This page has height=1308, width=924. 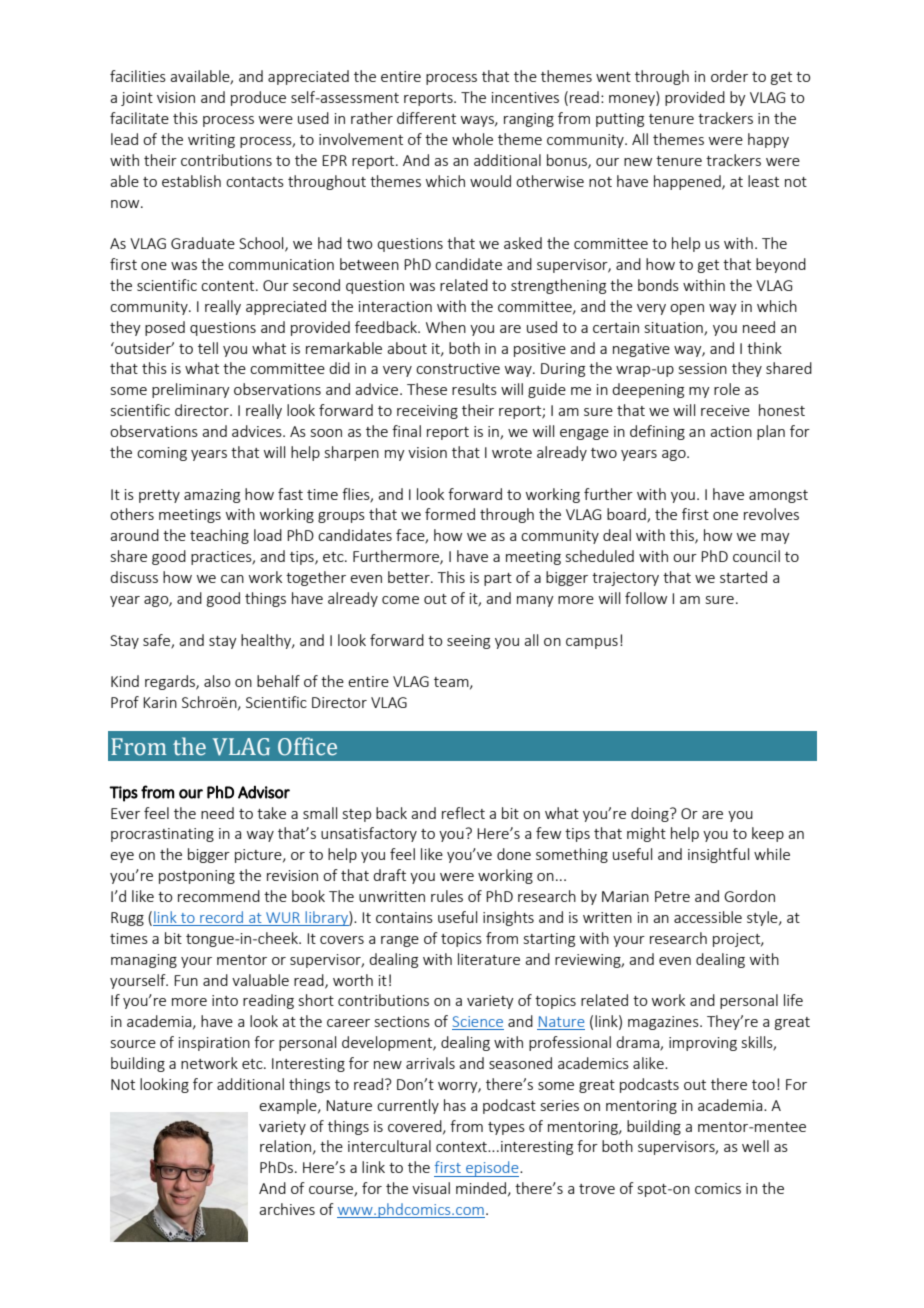 What do you see at coordinates (743, 577) in the page?
I see `started` at bounding box center [743, 577].
